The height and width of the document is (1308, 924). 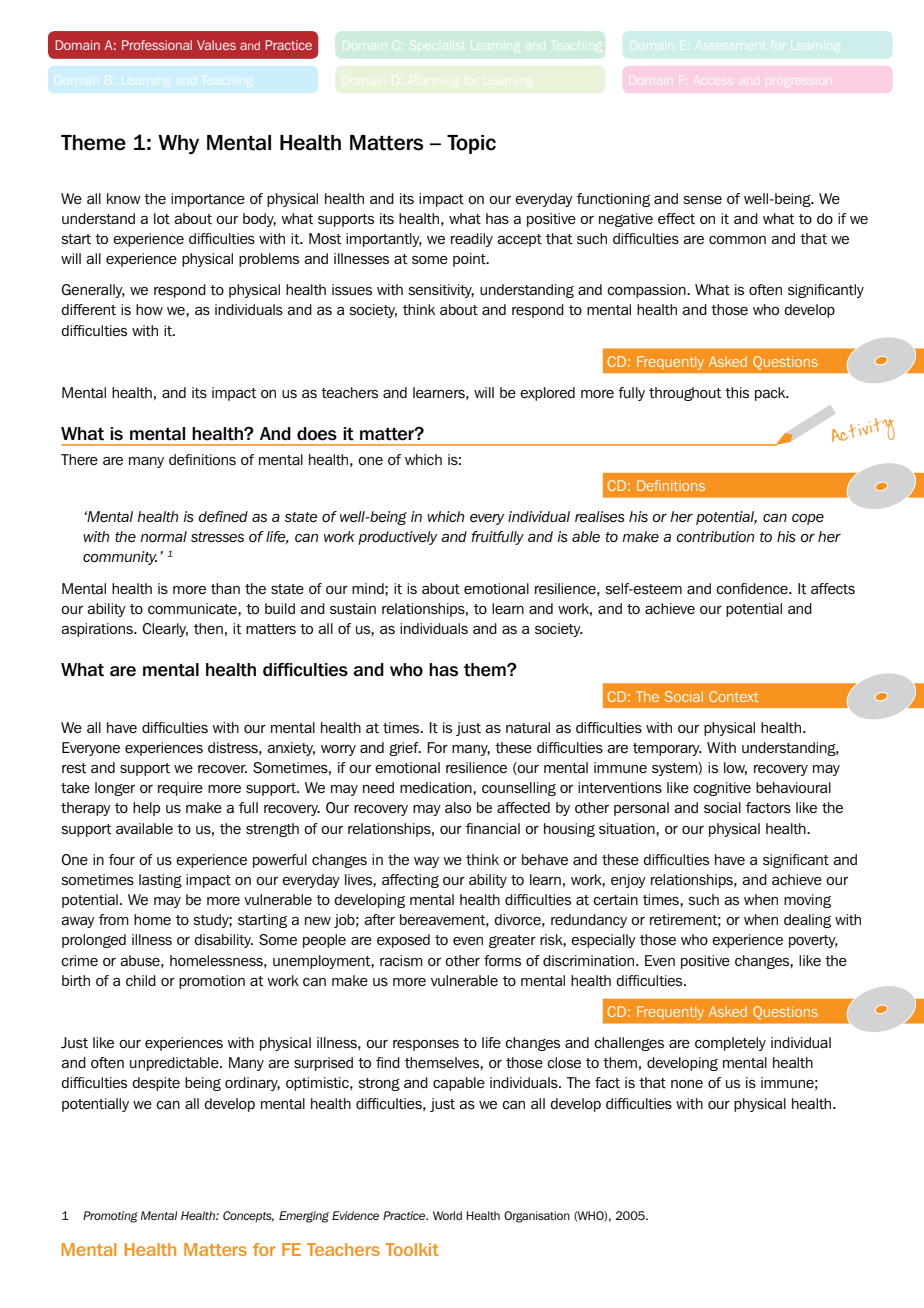 I want to click on World, so click(x=447, y=1215).
